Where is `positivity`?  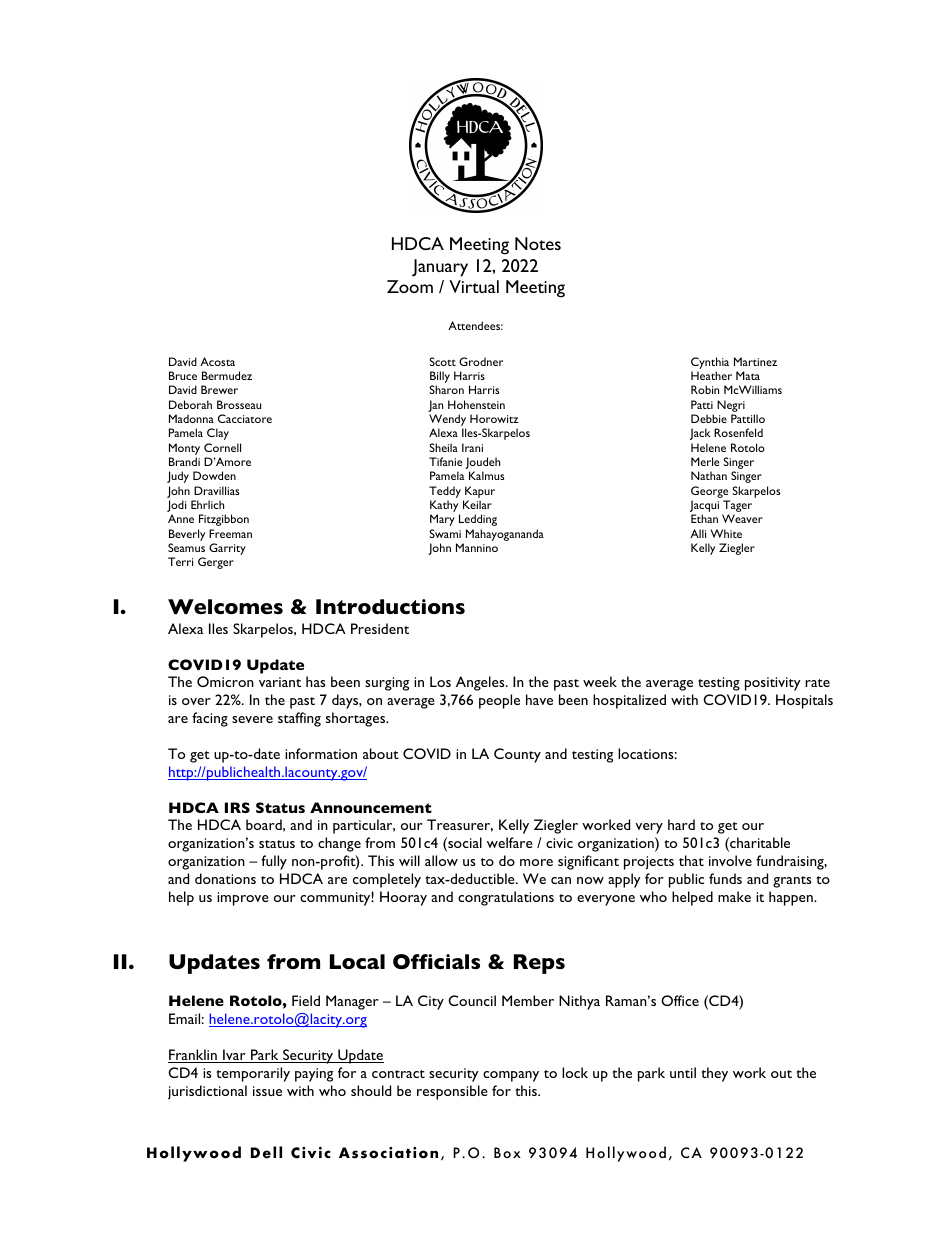
positivity is located at coordinates (773, 684).
